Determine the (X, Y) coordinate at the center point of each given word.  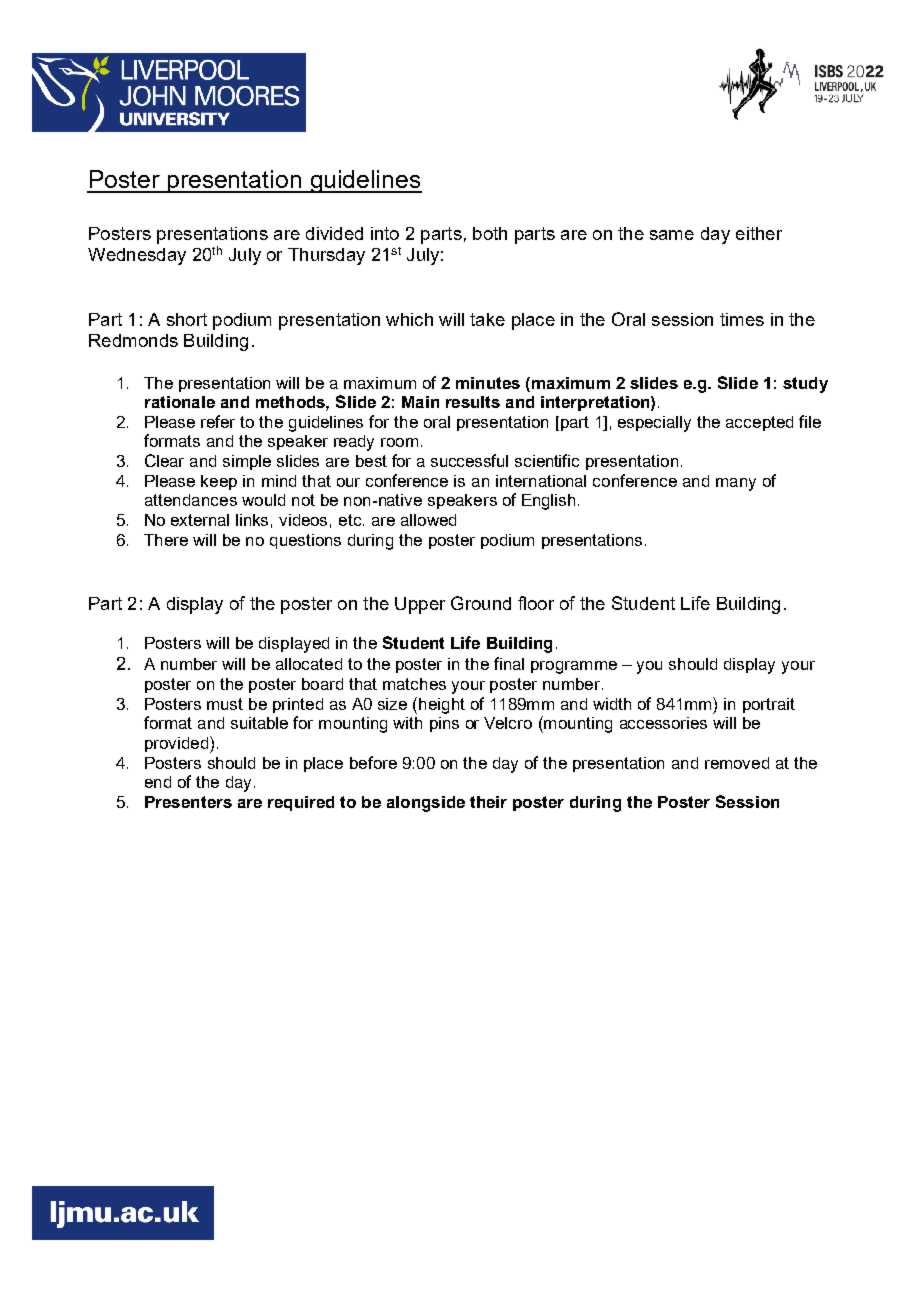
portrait (769, 705)
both (490, 233)
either (759, 233)
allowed (428, 520)
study (805, 385)
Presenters (188, 802)
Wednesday (137, 256)
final (509, 663)
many (736, 484)
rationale (180, 402)
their (488, 802)
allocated (309, 664)
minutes (488, 383)
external (200, 520)
